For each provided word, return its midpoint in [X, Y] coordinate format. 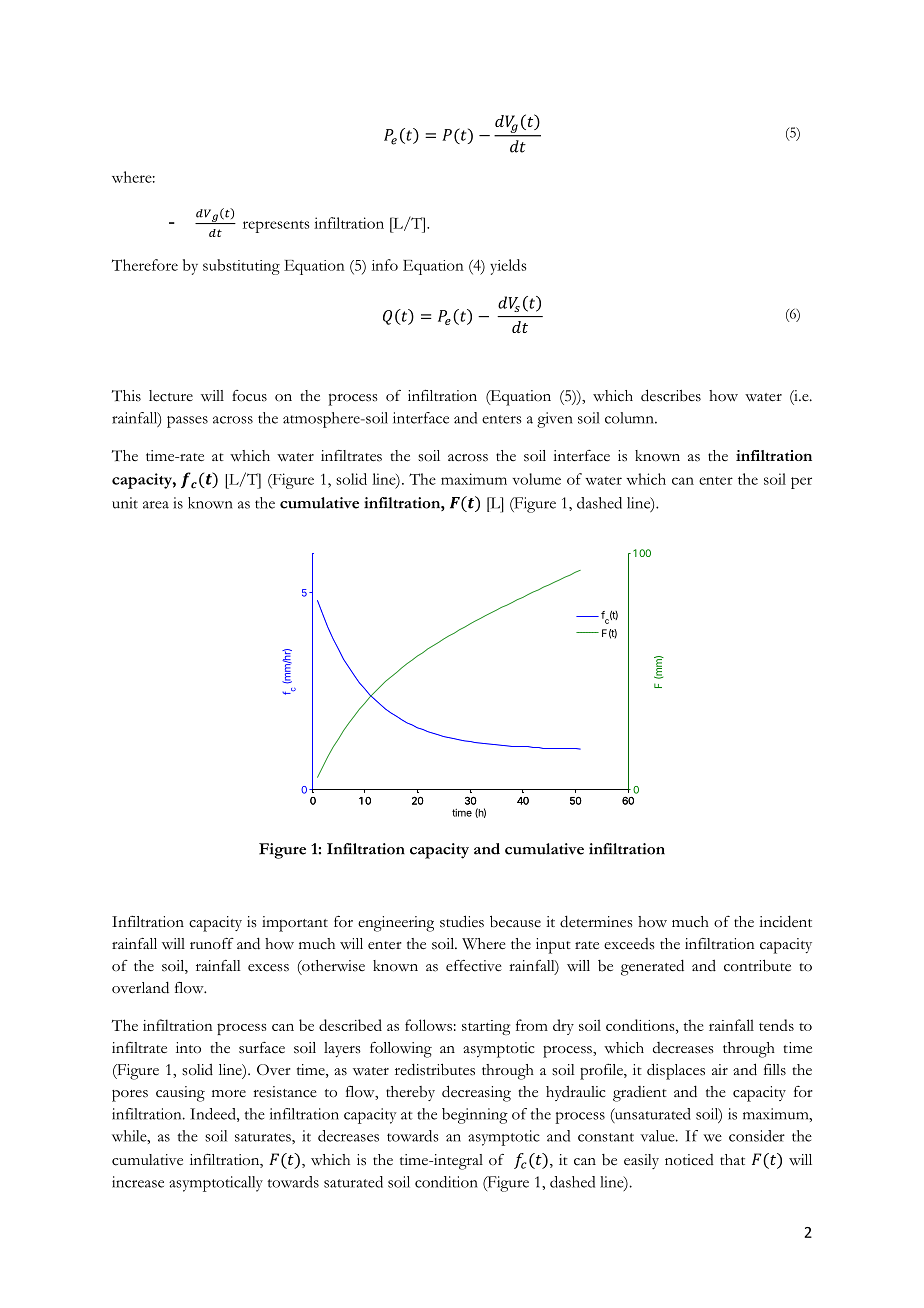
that [732, 1159]
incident [785, 921]
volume [537, 479]
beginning [475, 1116]
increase [138, 1182]
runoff [212, 944]
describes [671, 395]
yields [508, 267]
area [156, 505]
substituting [241, 267]
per [801, 483]
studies [462, 921]
